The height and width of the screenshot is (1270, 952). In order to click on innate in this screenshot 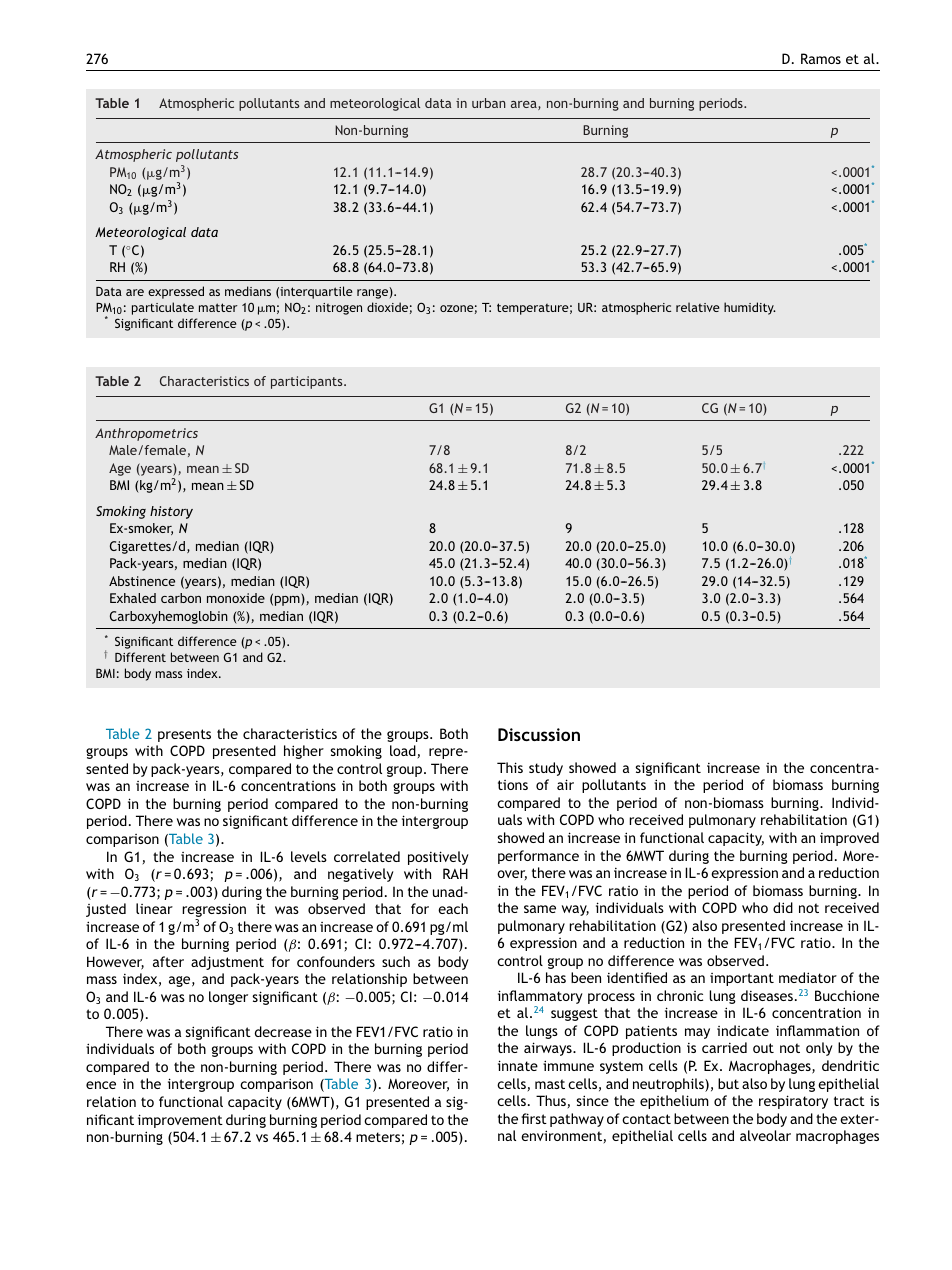, I will do `click(518, 1065)`.
